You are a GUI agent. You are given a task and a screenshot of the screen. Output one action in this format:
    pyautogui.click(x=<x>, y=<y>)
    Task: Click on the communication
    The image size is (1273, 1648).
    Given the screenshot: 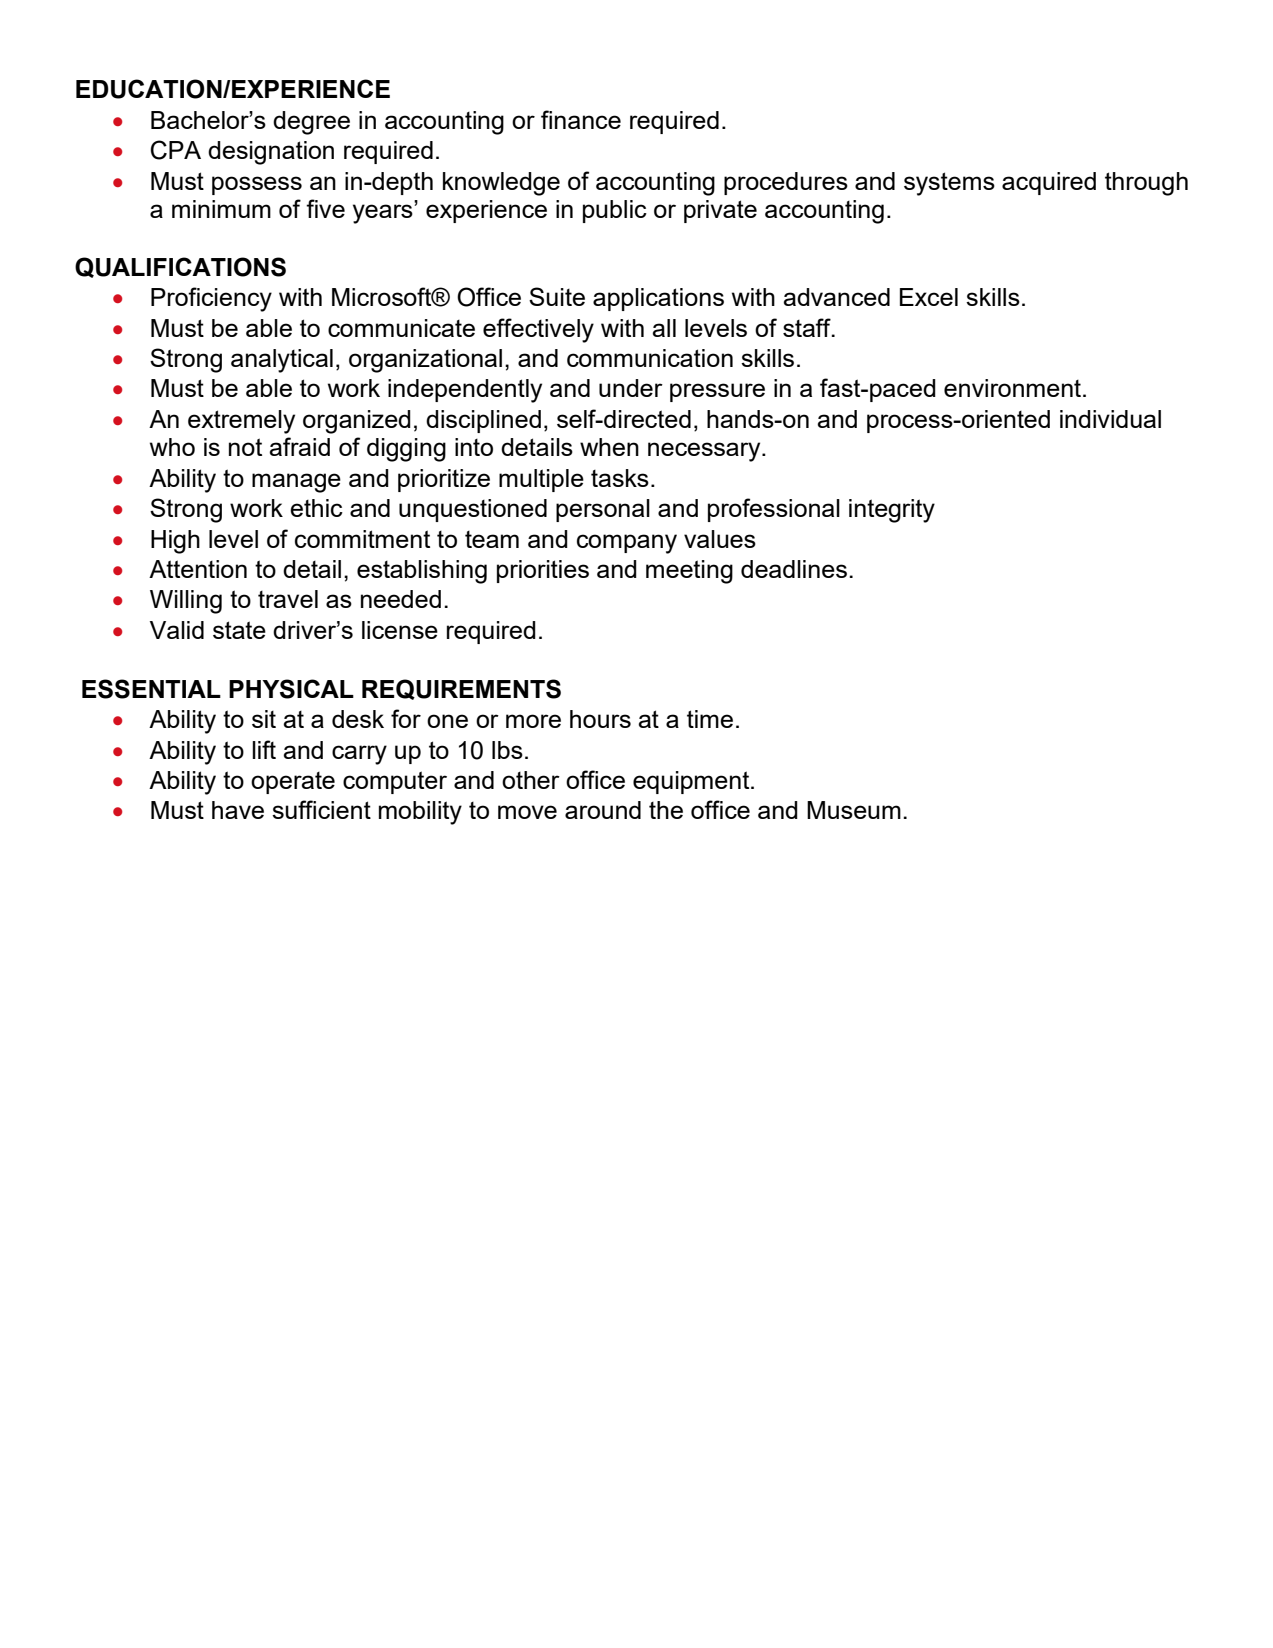 What is the action you would take?
    pyautogui.click(x=650, y=358)
